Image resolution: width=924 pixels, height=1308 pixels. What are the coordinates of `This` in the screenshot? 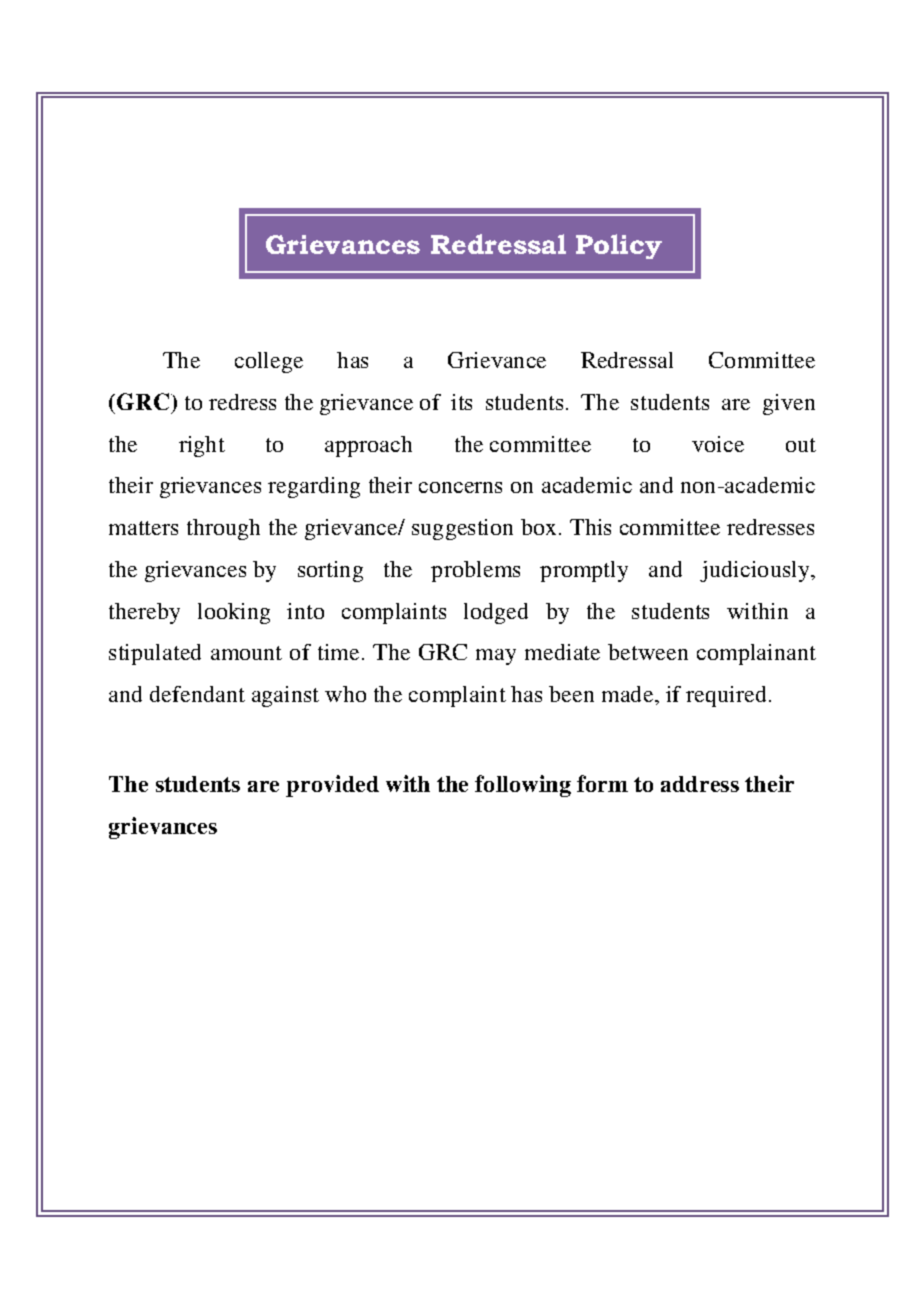 It's located at (590, 527).
